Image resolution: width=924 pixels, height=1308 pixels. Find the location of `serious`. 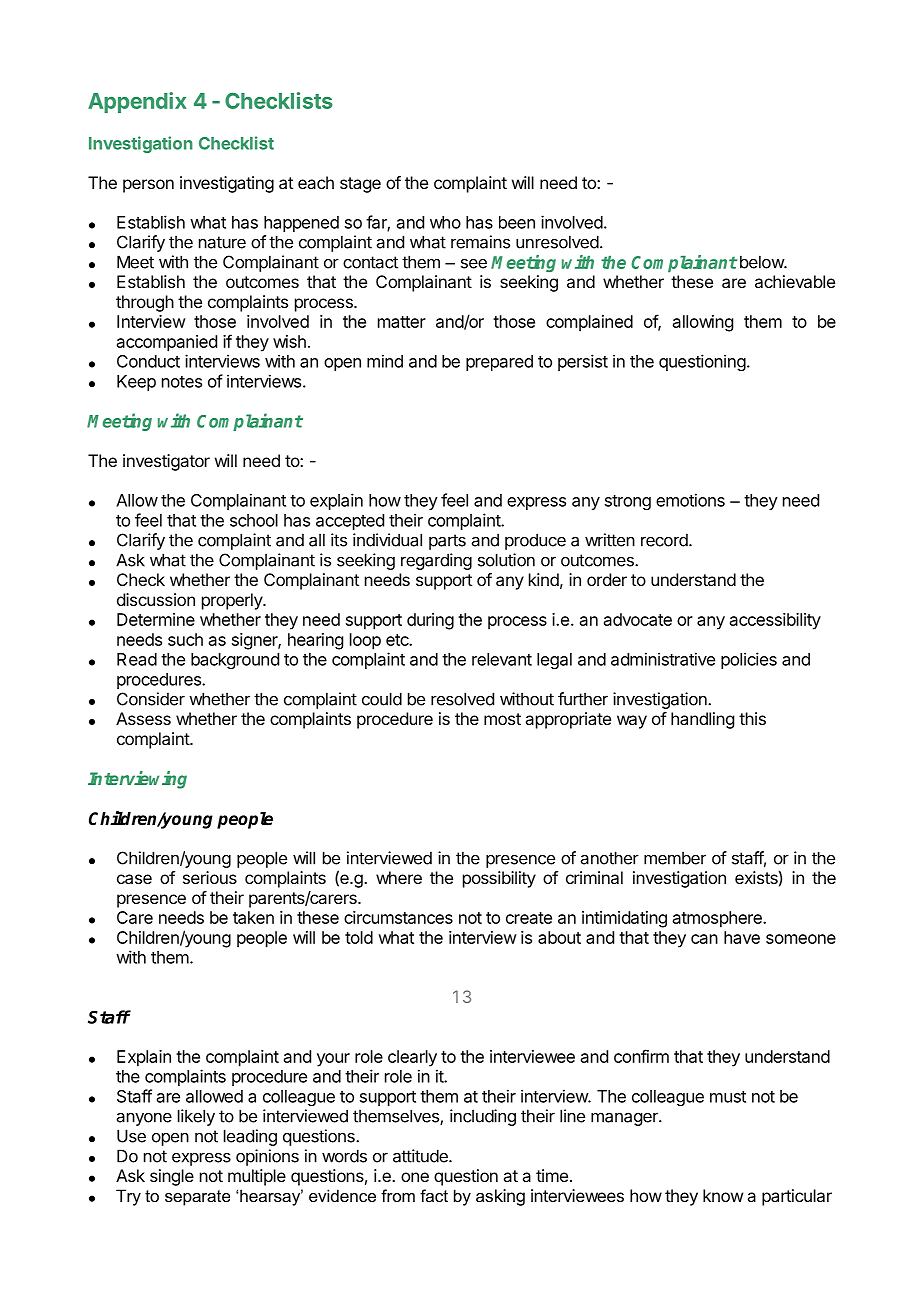

serious is located at coordinates (210, 877).
